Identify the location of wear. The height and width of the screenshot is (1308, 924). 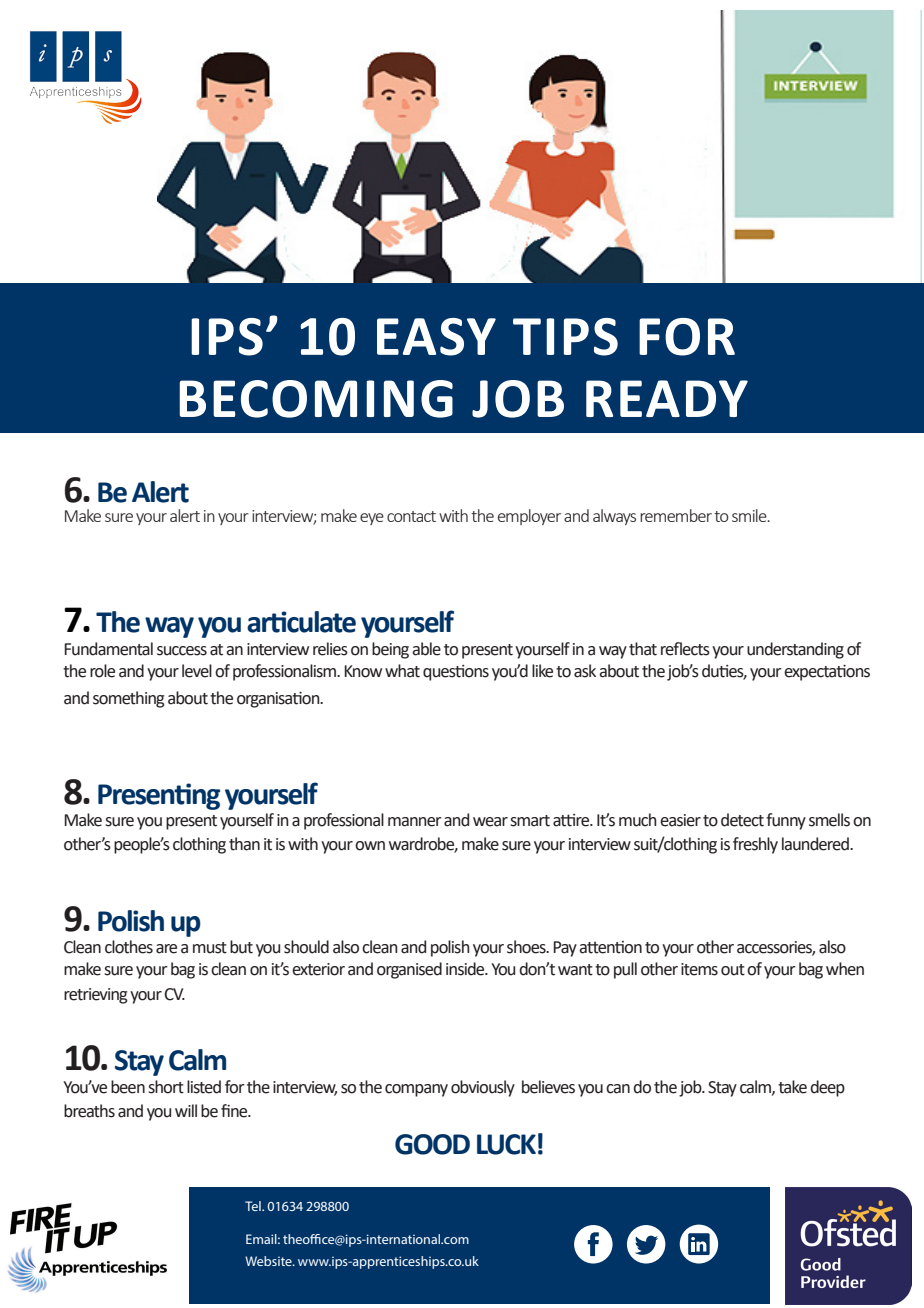
(490, 822).
